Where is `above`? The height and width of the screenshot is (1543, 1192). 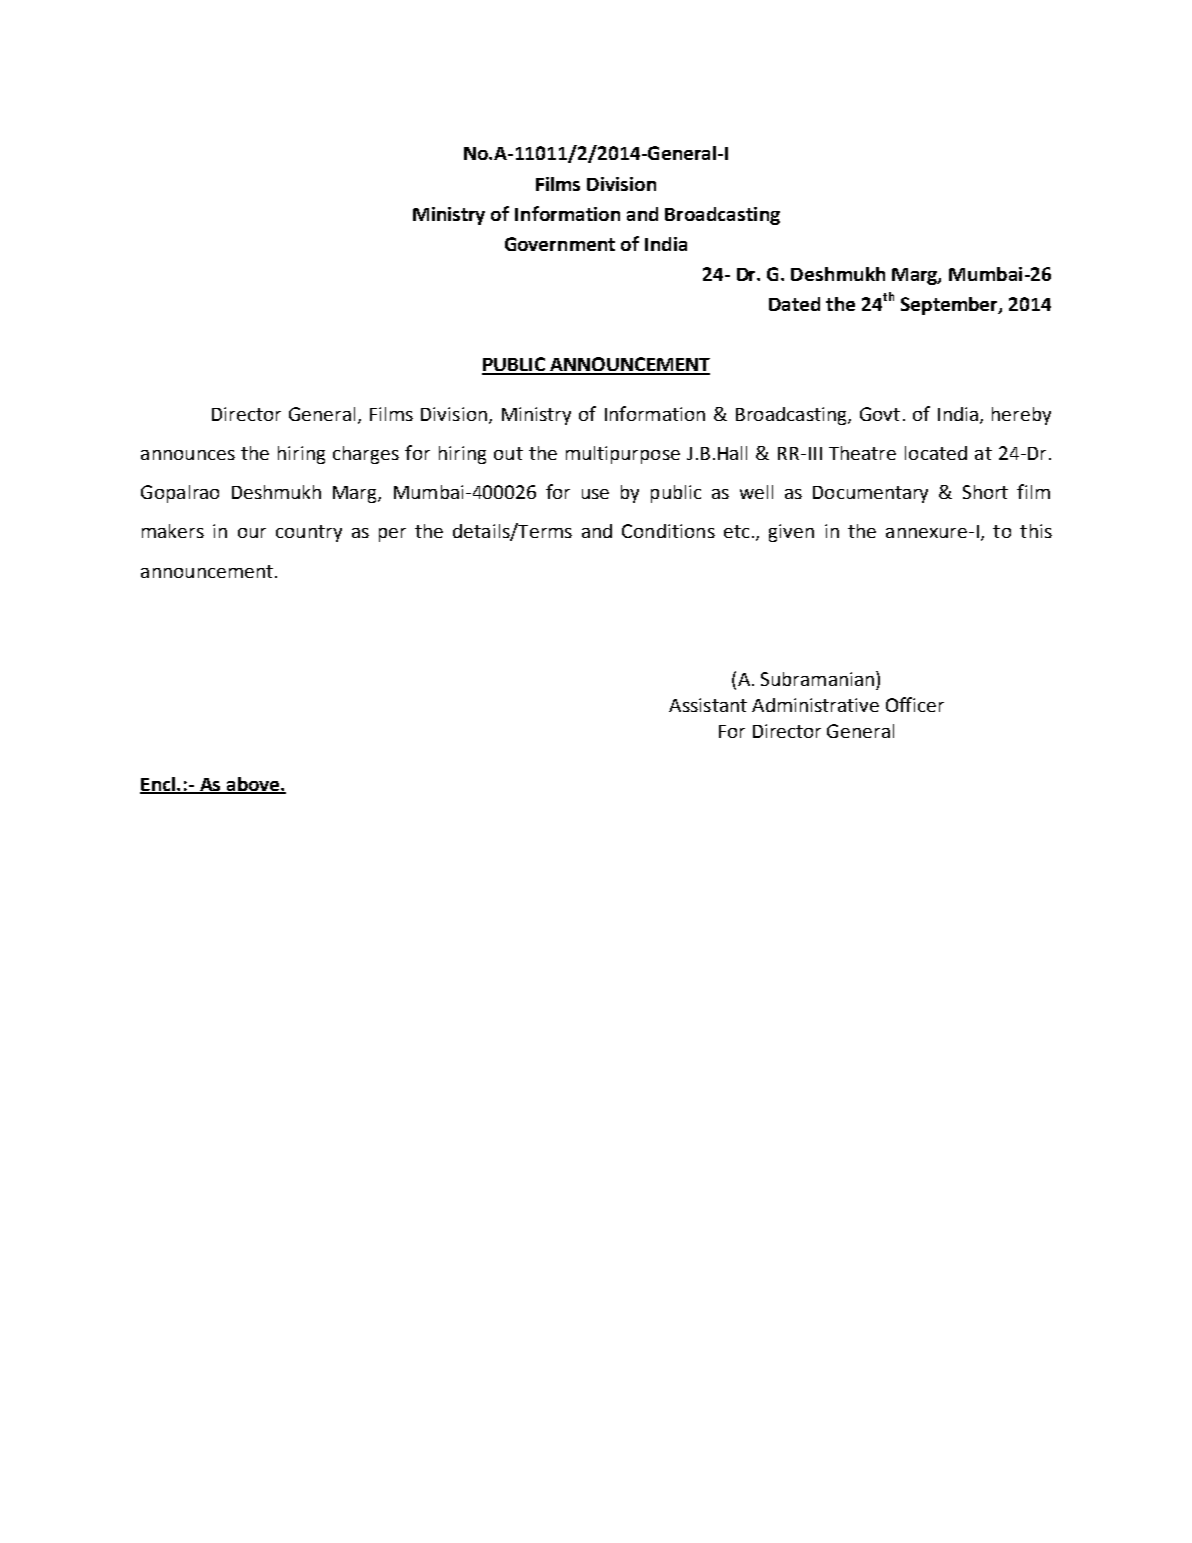
above is located at coordinates (253, 785).
